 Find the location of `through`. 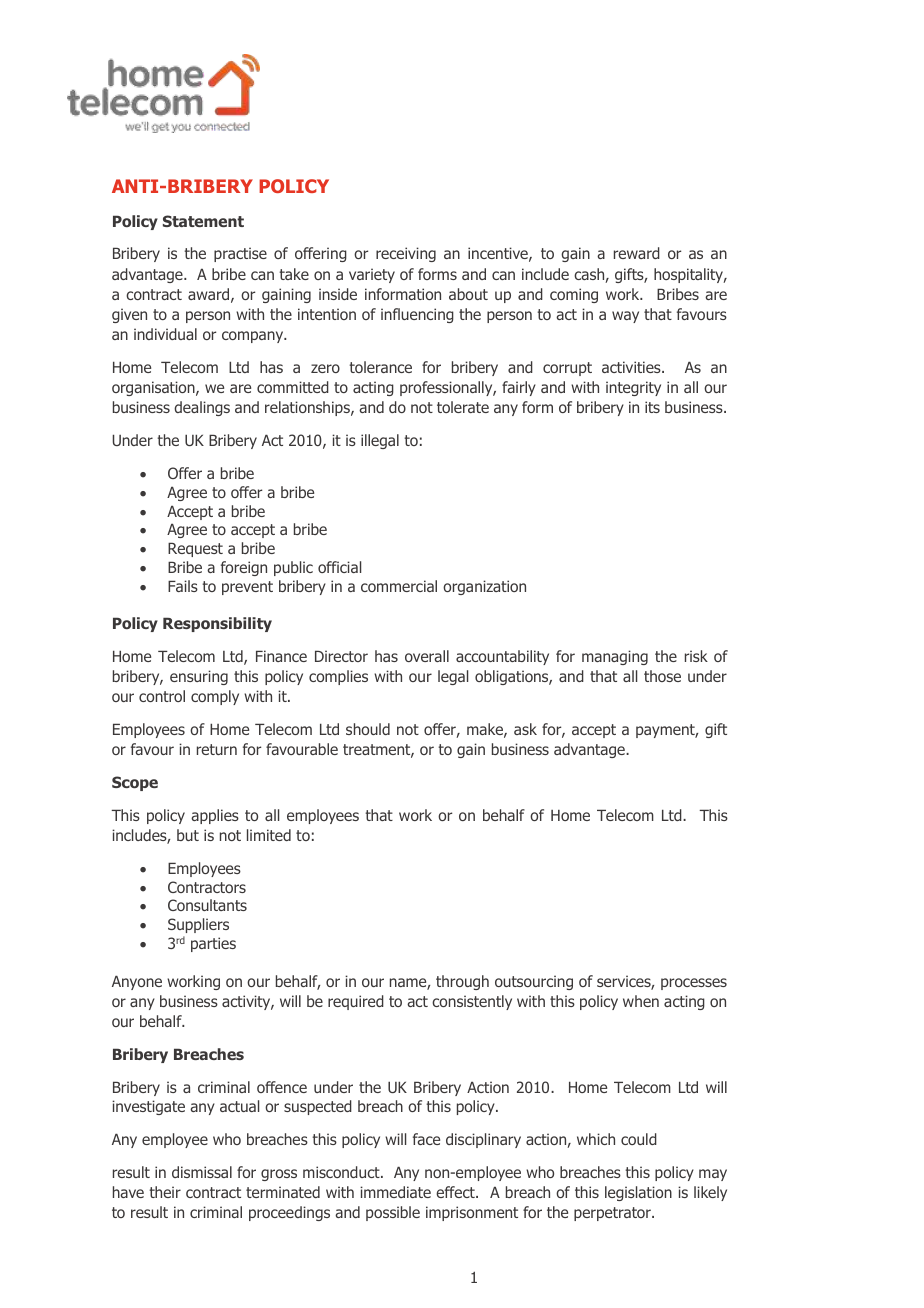

through is located at coordinates (462, 982).
